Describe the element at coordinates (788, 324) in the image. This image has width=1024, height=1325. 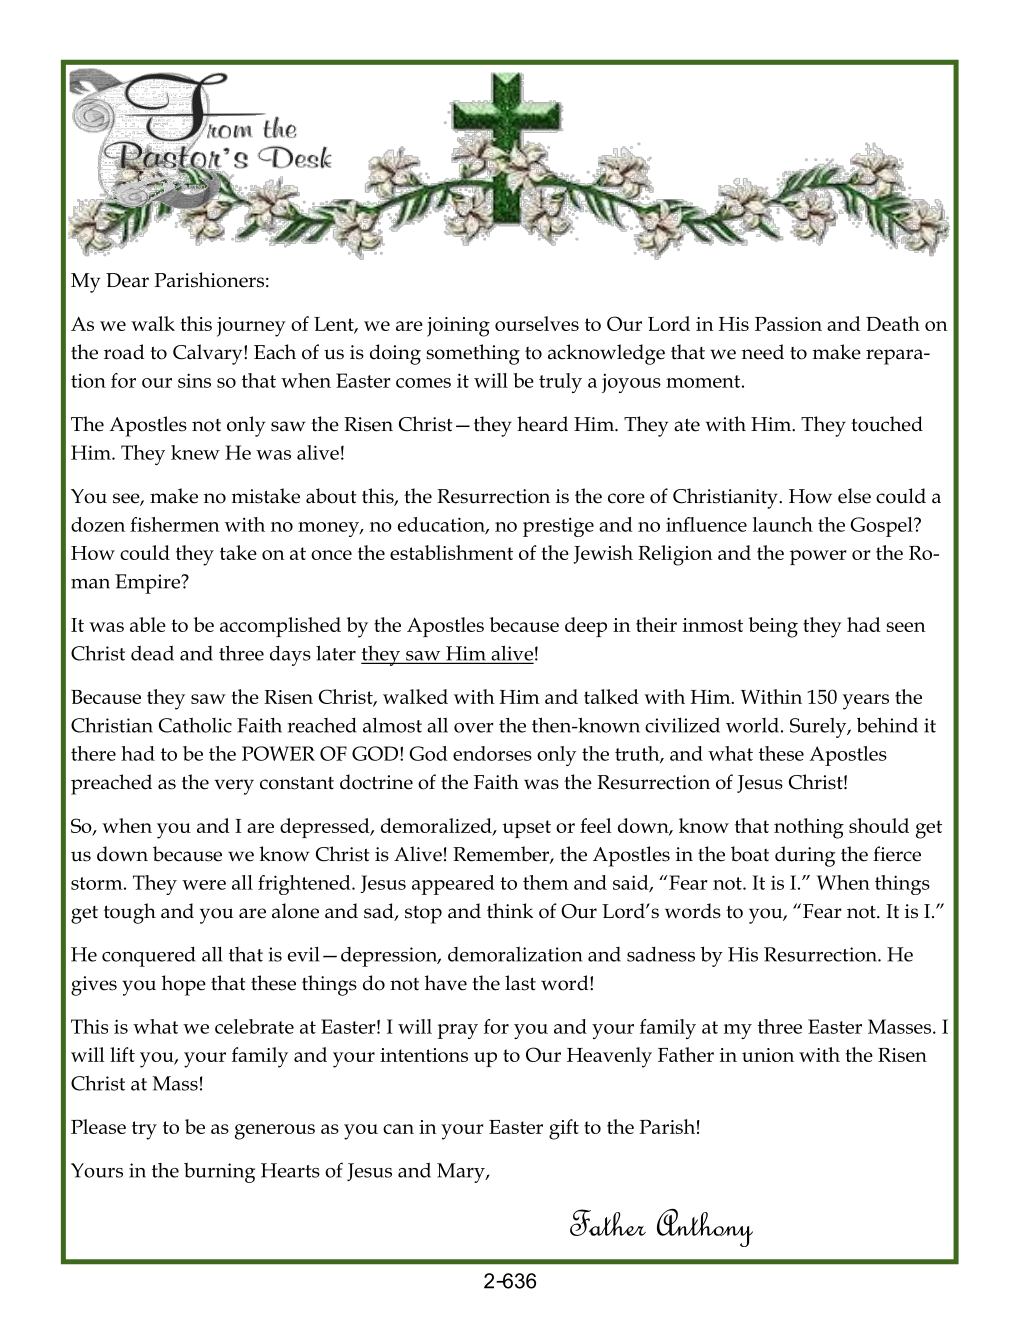
I see `Passion` at that location.
